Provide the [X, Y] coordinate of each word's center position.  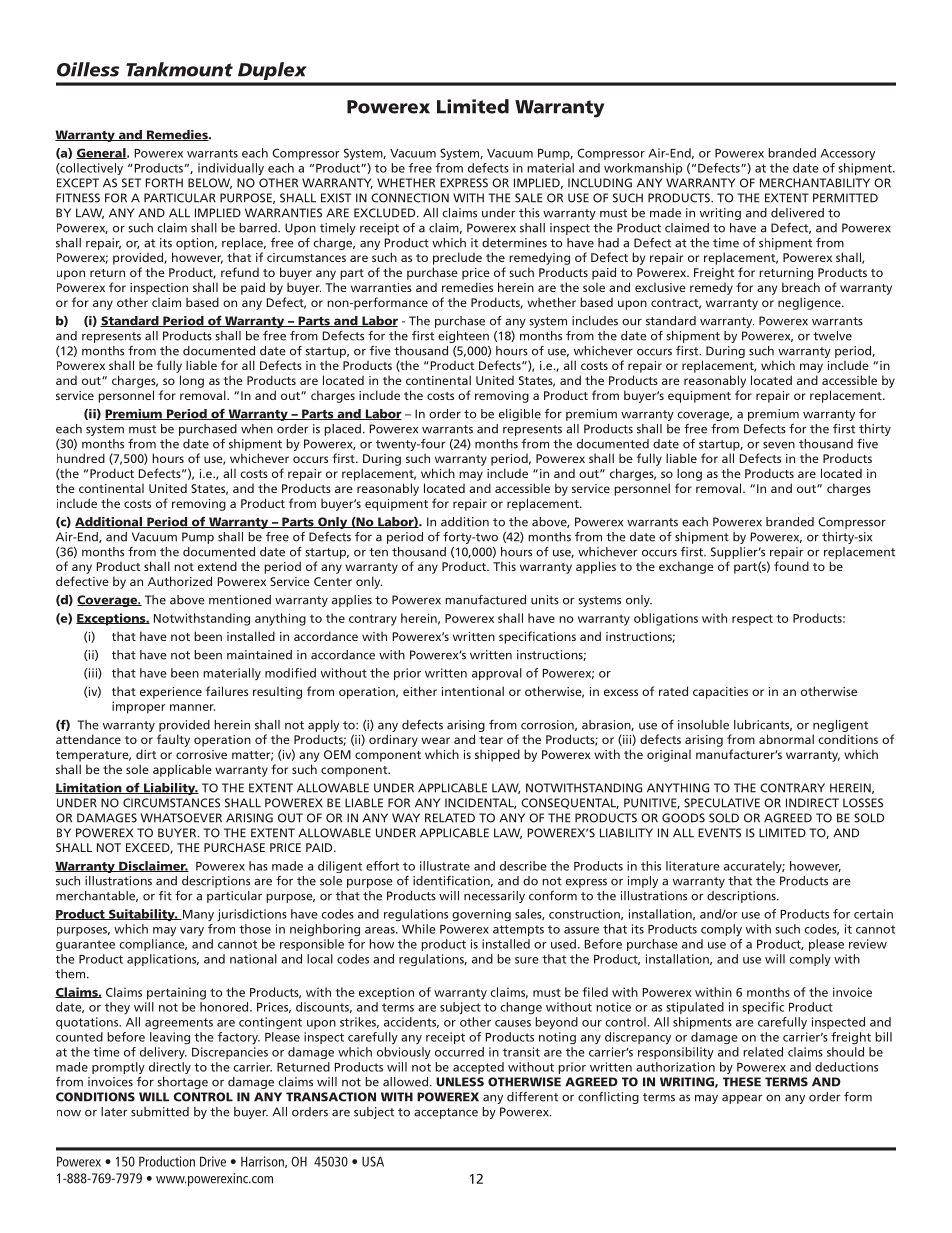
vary [192, 931]
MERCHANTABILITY [815, 183]
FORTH [164, 183]
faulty [173, 740]
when [257, 429]
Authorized [180, 581]
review [868, 944]
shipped [497, 755]
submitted [160, 1112]
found [791, 566]
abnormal [786, 739]
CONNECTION [410, 198]
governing [481, 915]
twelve [832, 336]
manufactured [485, 600]
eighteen [463, 337]
